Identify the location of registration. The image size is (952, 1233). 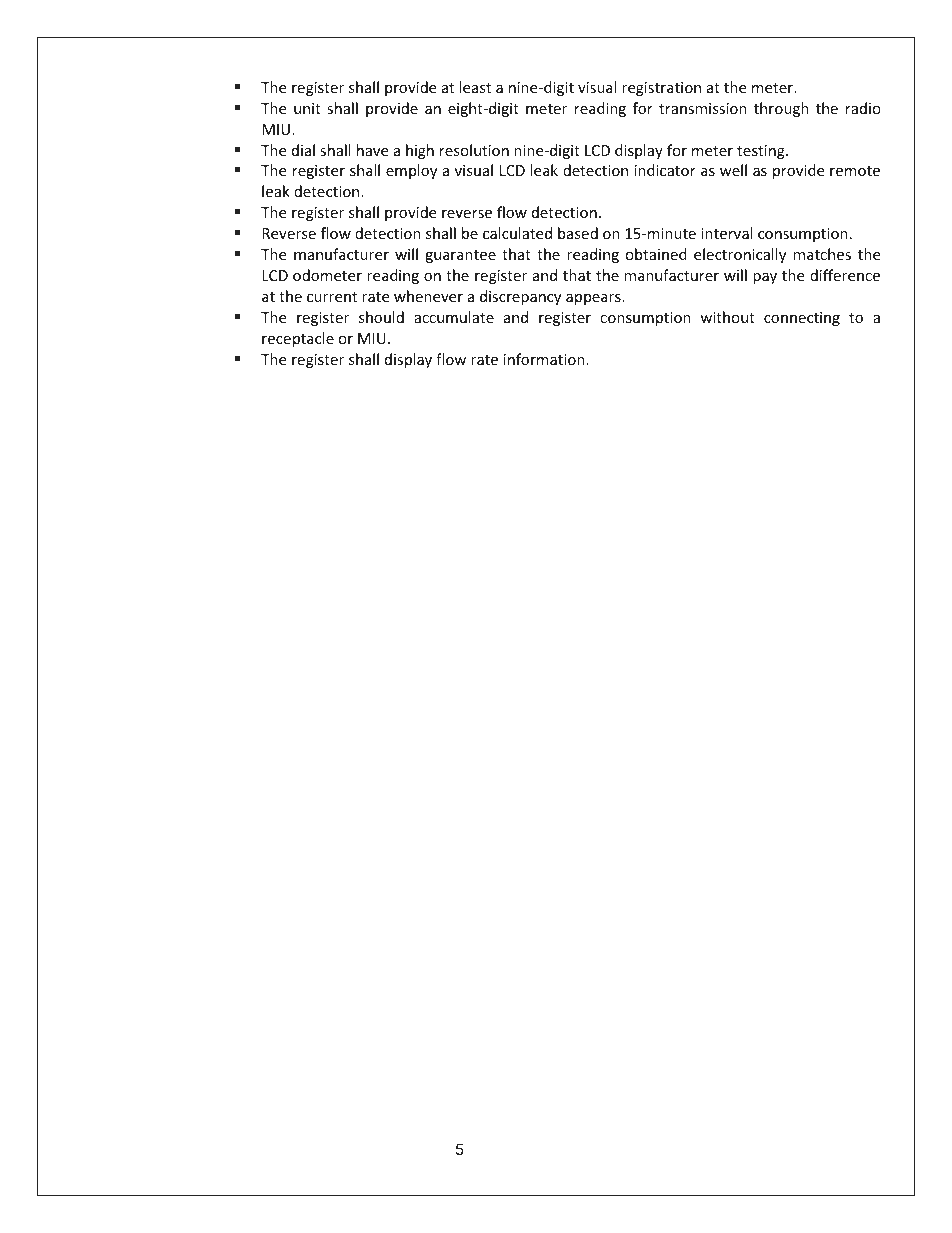
(661, 89).
